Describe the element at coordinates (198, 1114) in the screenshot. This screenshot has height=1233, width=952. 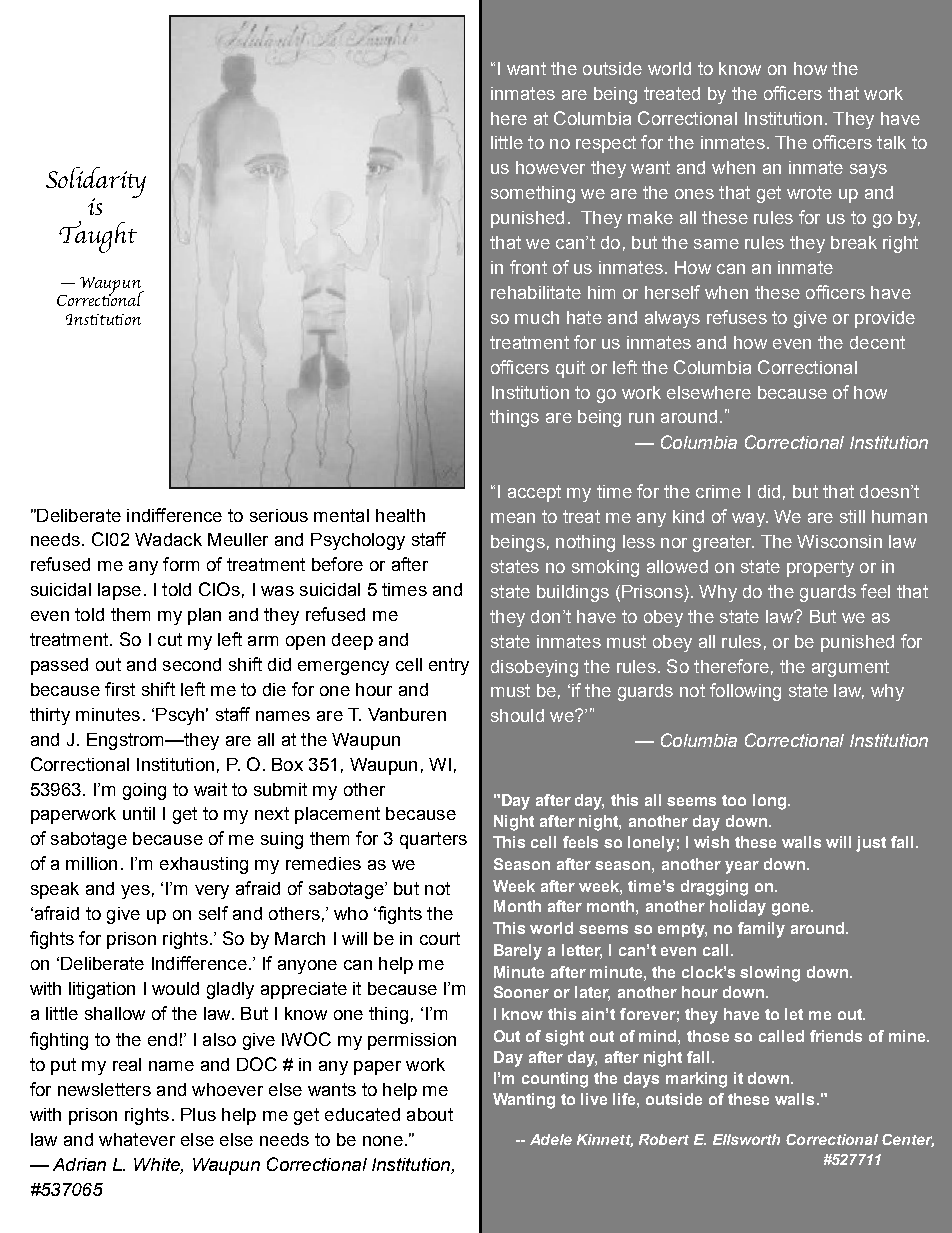
I see `Plus` at that location.
